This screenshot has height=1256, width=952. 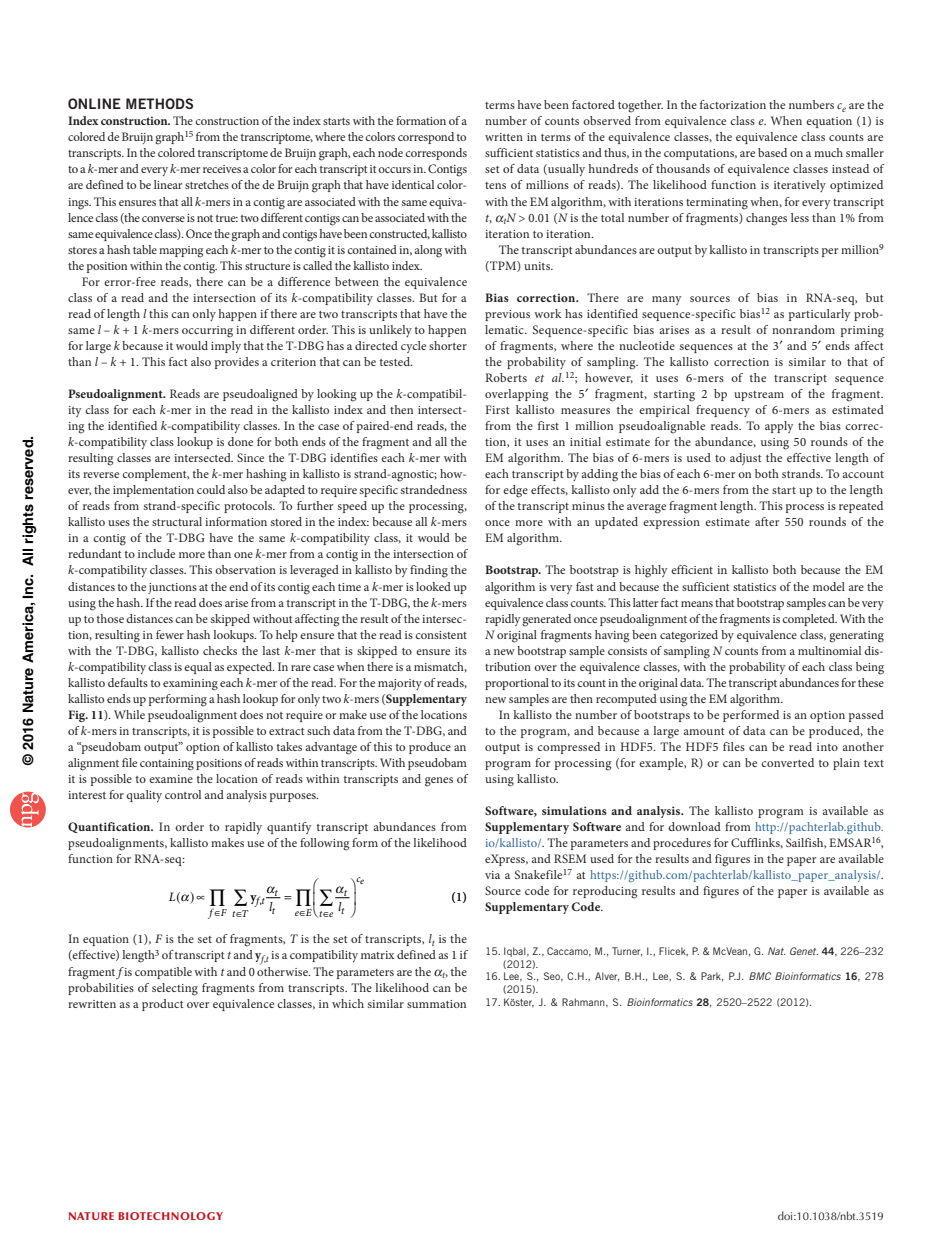 What do you see at coordinates (506, 377) in the screenshot?
I see `Roberts` at bounding box center [506, 377].
